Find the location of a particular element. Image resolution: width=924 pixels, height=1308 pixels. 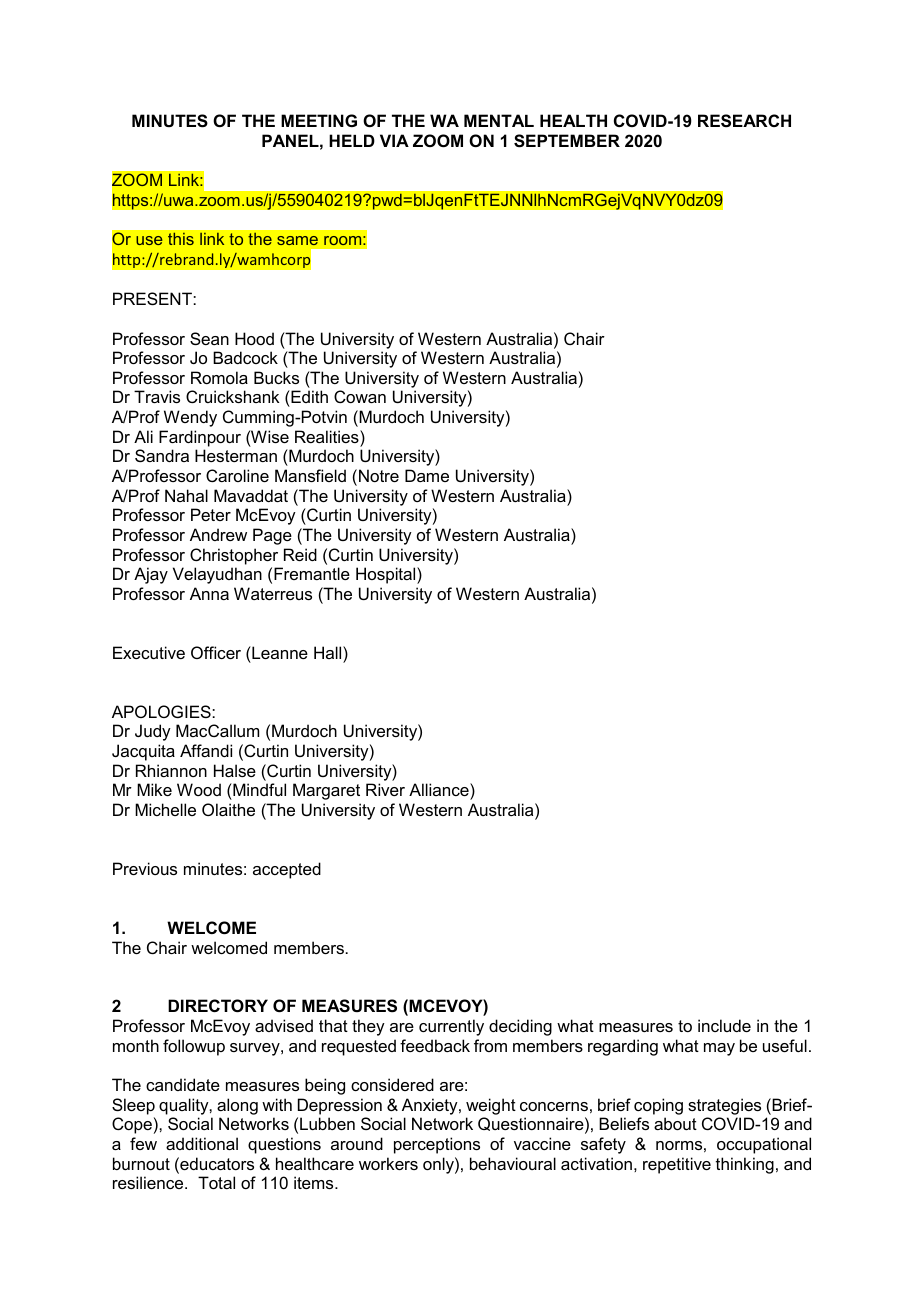

MENTAL is located at coordinates (499, 120).
